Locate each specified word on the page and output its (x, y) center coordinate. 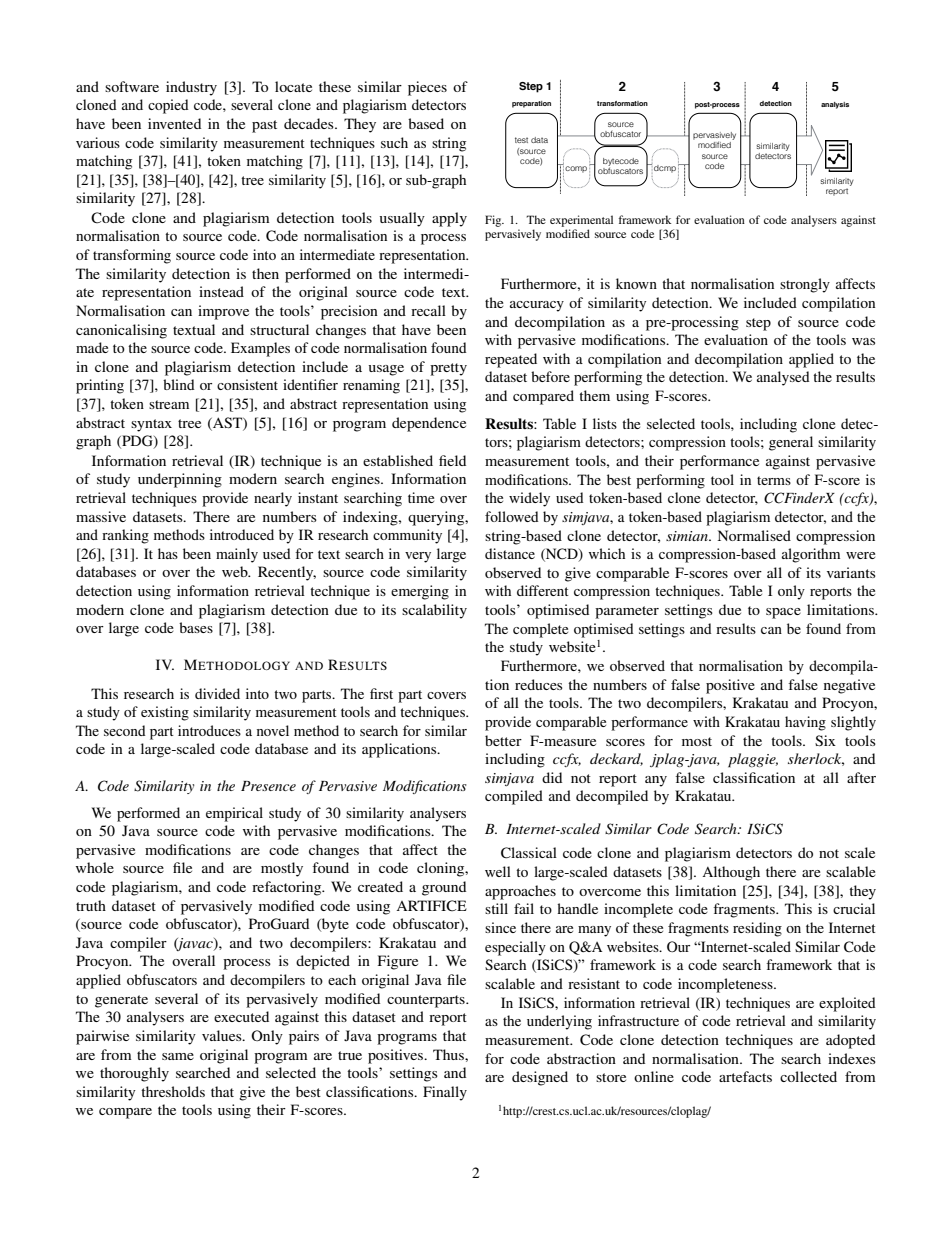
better (503, 740)
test (521, 140)
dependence (429, 424)
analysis (835, 105)
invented (174, 123)
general (791, 443)
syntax (151, 425)
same (178, 1056)
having (805, 723)
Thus (449, 1054)
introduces (209, 730)
